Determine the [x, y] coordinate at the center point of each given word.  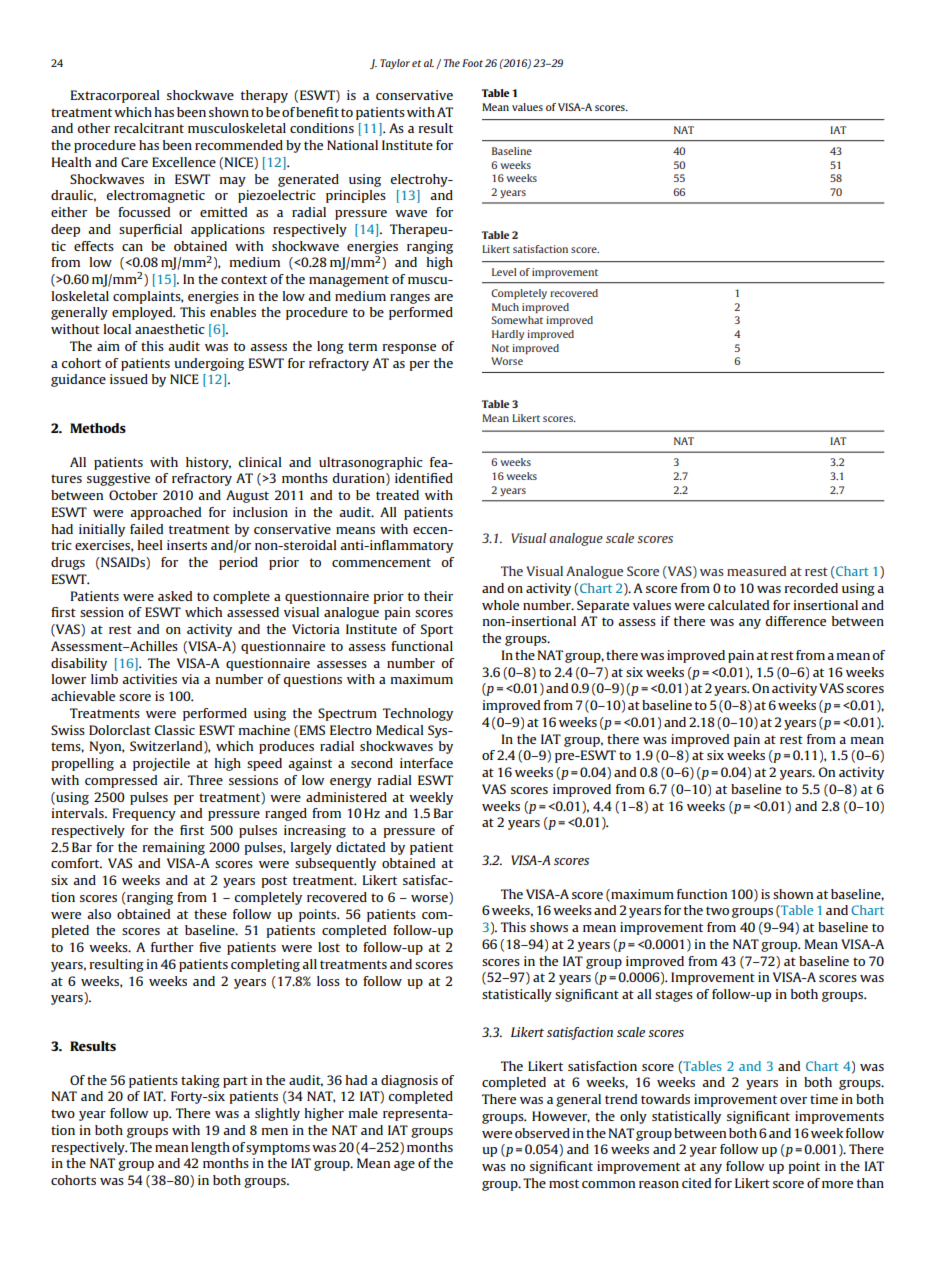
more [837, 1184]
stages [674, 996]
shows [549, 927]
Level [504, 272]
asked [175, 596]
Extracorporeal [115, 96]
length [210, 1148]
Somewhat [517, 320]
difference [796, 621]
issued [129, 379]
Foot [472, 63]
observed [542, 1133]
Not [500, 348]
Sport [437, 630]
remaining [174, 848]
